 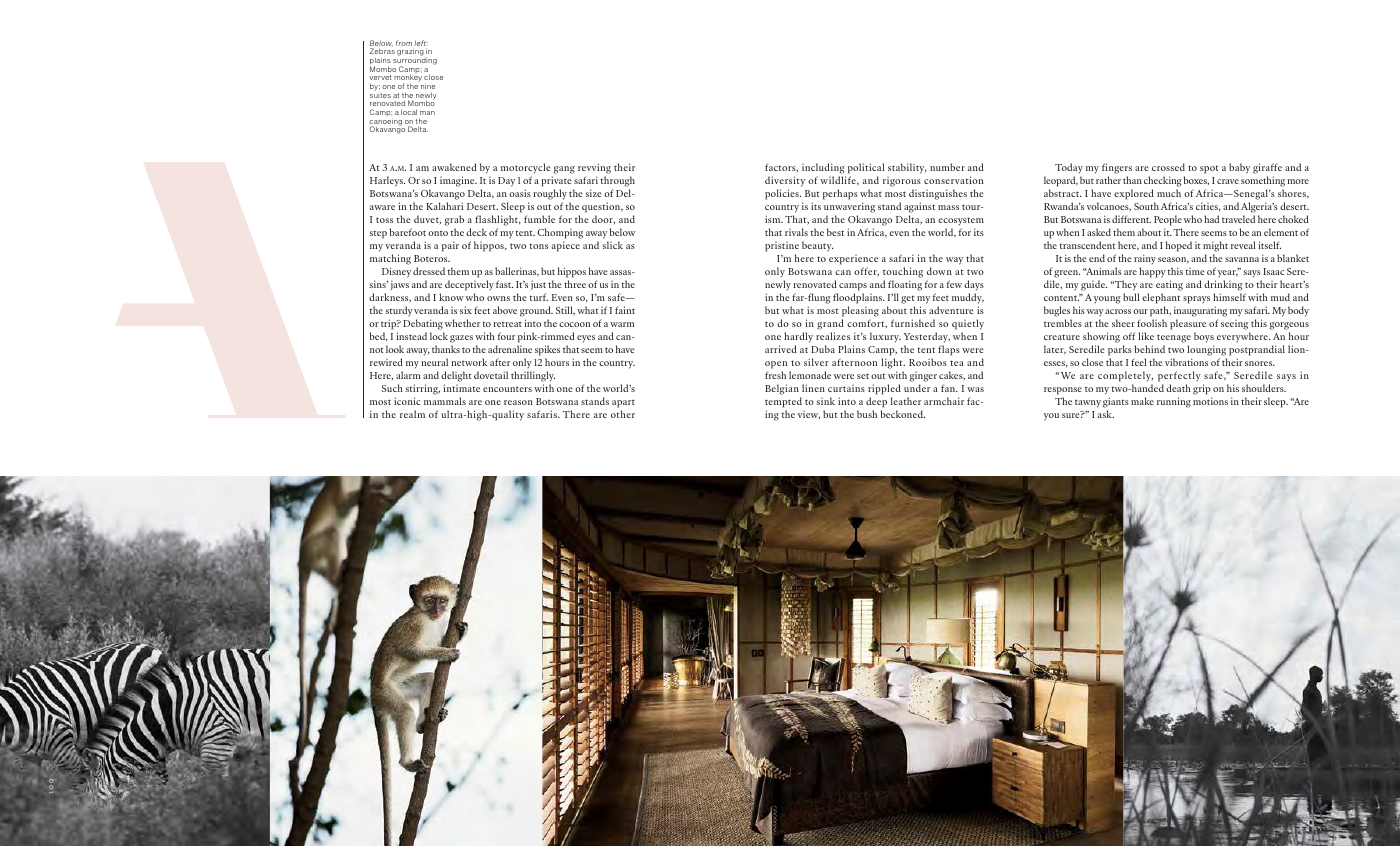 I want to click on People, so click(x=1168, y=220).
